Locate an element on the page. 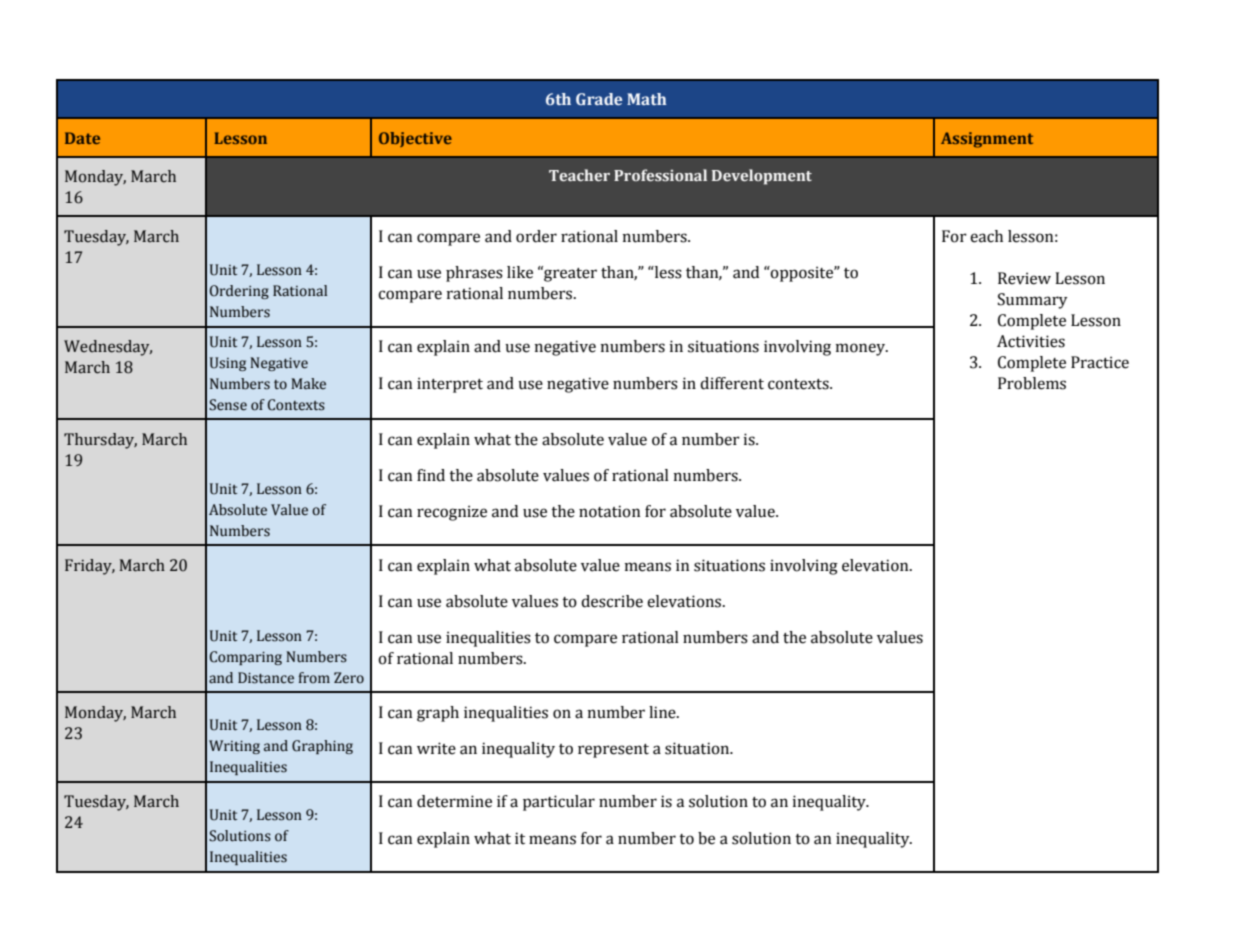  Grade is located at coordinates (599, 99).
